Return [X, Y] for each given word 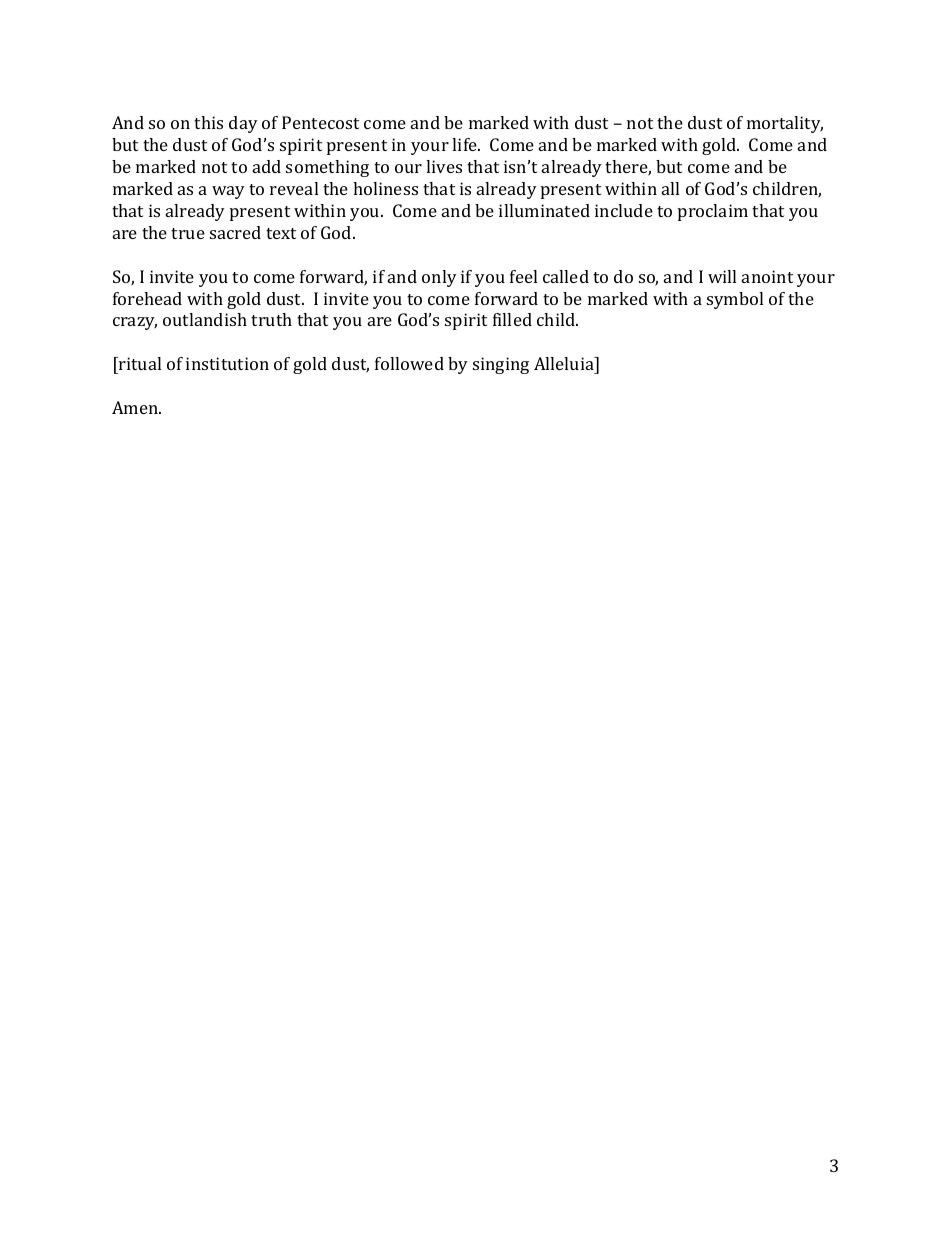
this [208, 122]
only [439, 278]
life [465, 144]
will [722, 276]
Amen [136, 407]
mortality [785, 124]
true [188, 233]
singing [501, 365]
